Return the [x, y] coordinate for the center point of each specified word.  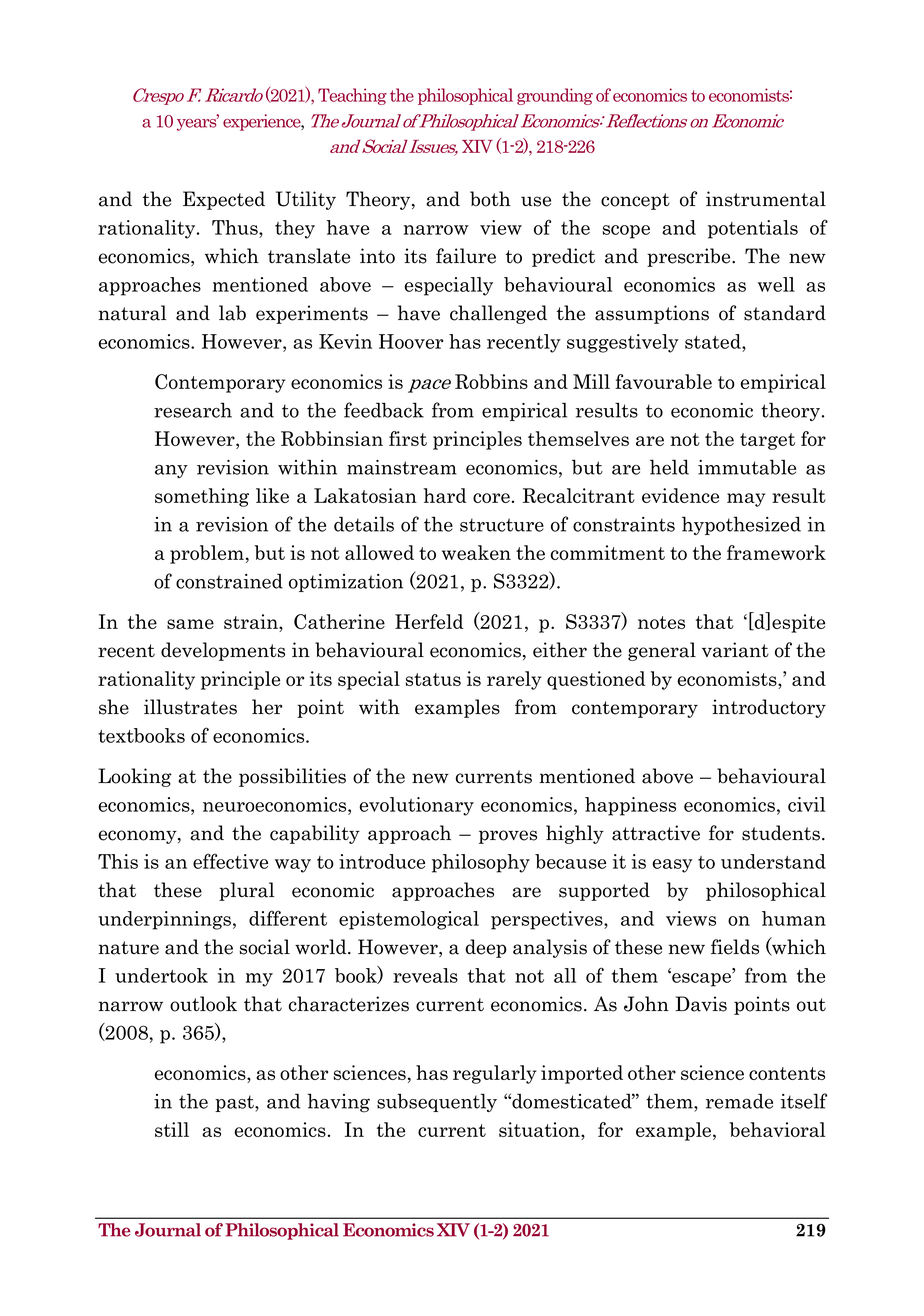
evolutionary [417, 806]
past [235, 1103]
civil [806, 804]
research [193, 410]
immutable [747, 467]
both [490, 199]
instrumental [766, 199]
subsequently [437, 1102]
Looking [135, 777]
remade [739, 1101]
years [198, 123]
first [408, 438]
